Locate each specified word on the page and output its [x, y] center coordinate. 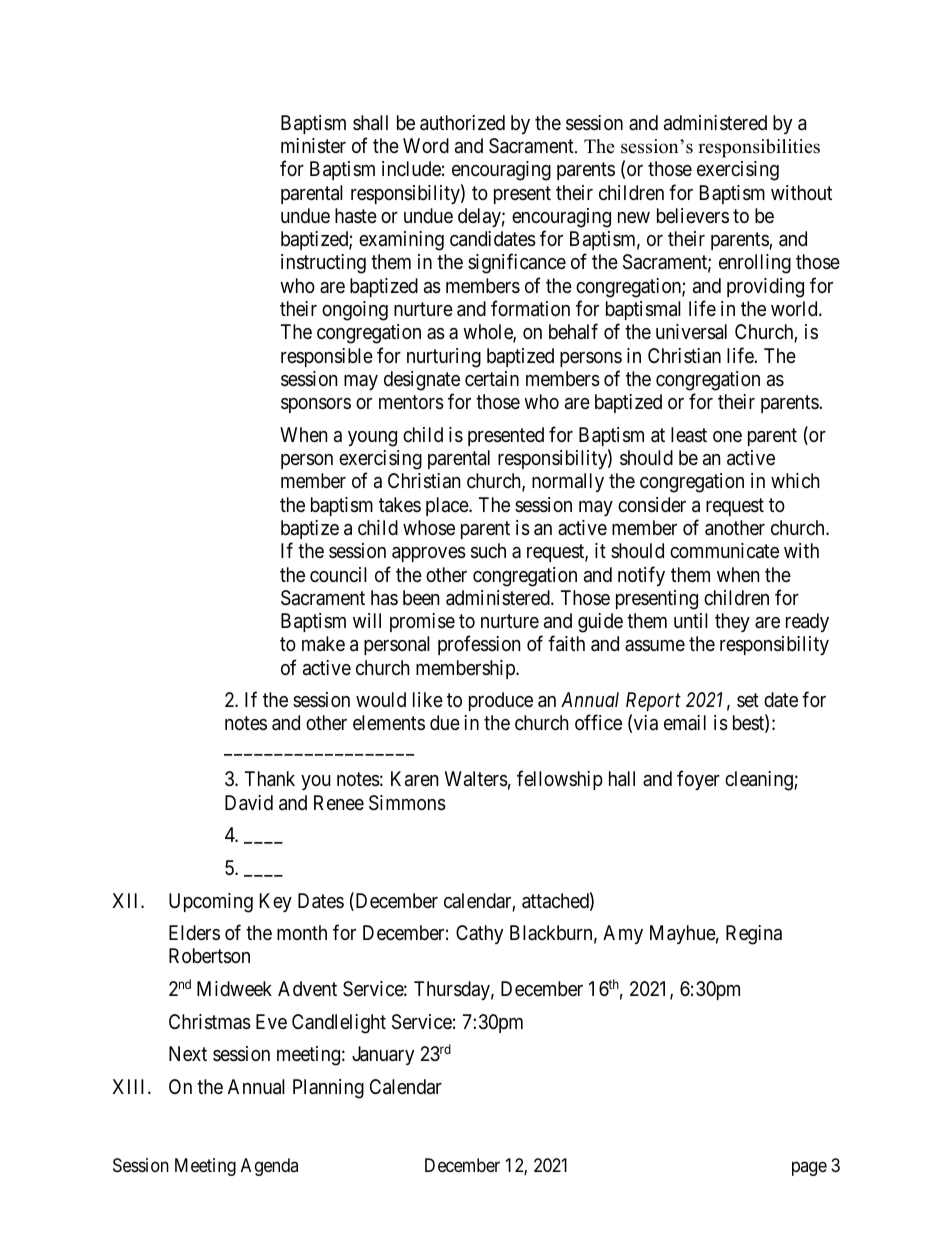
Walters [476, 779]
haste [356, 216]
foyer [698, 780]
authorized [462, 123]
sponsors [316, 405]
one [727, 436]
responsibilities [759, 148]
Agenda [269, 1167]
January [383, 1055]
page [809, 1168]
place [448, 506]
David [249, 803]
